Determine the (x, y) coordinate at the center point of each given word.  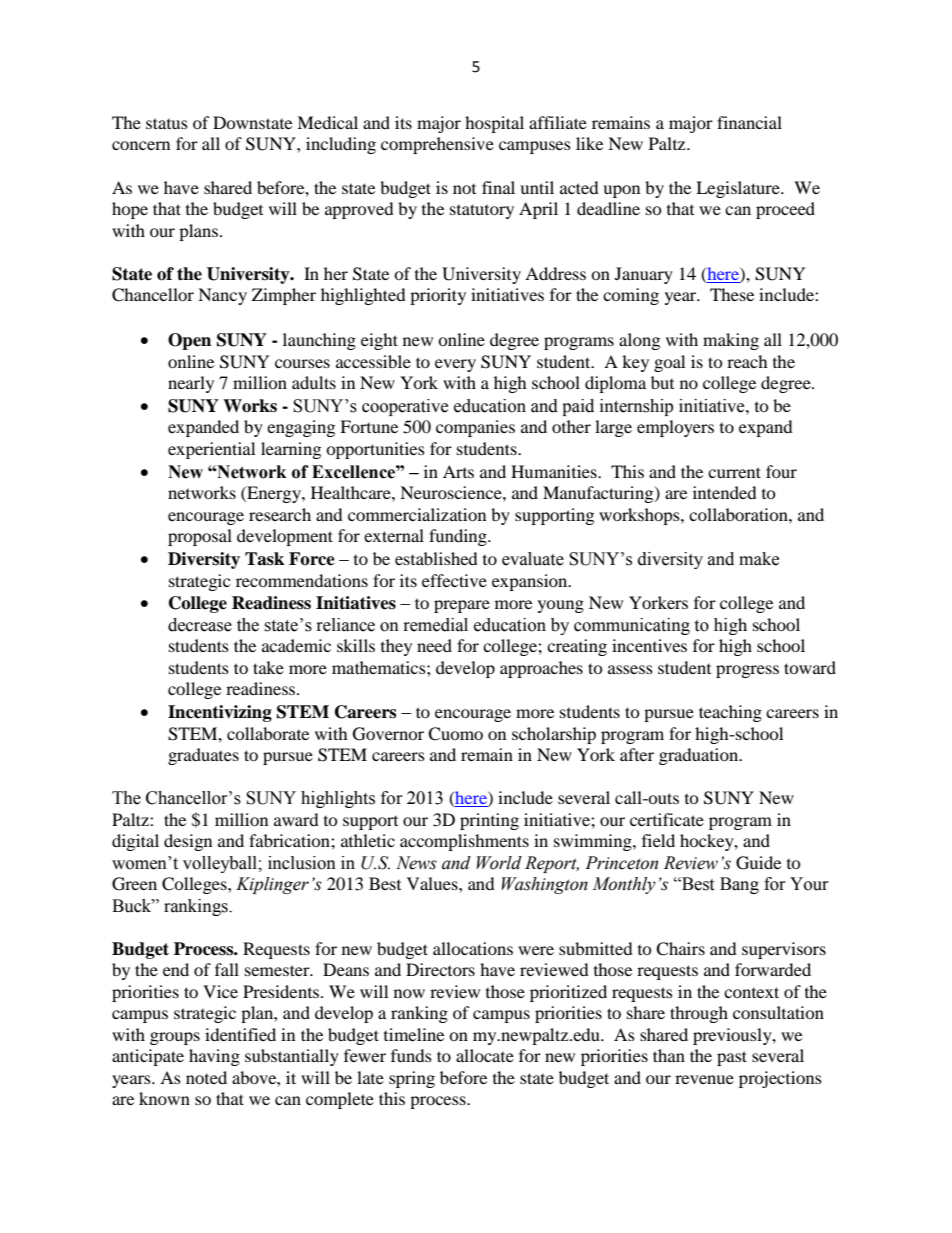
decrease (200, 625)
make (759, 559)
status (167, 123)
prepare (462, 606)
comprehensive (437, 145)
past (732, 1058)
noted (206, 1077)
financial (749, 122)
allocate (485, 1055)
